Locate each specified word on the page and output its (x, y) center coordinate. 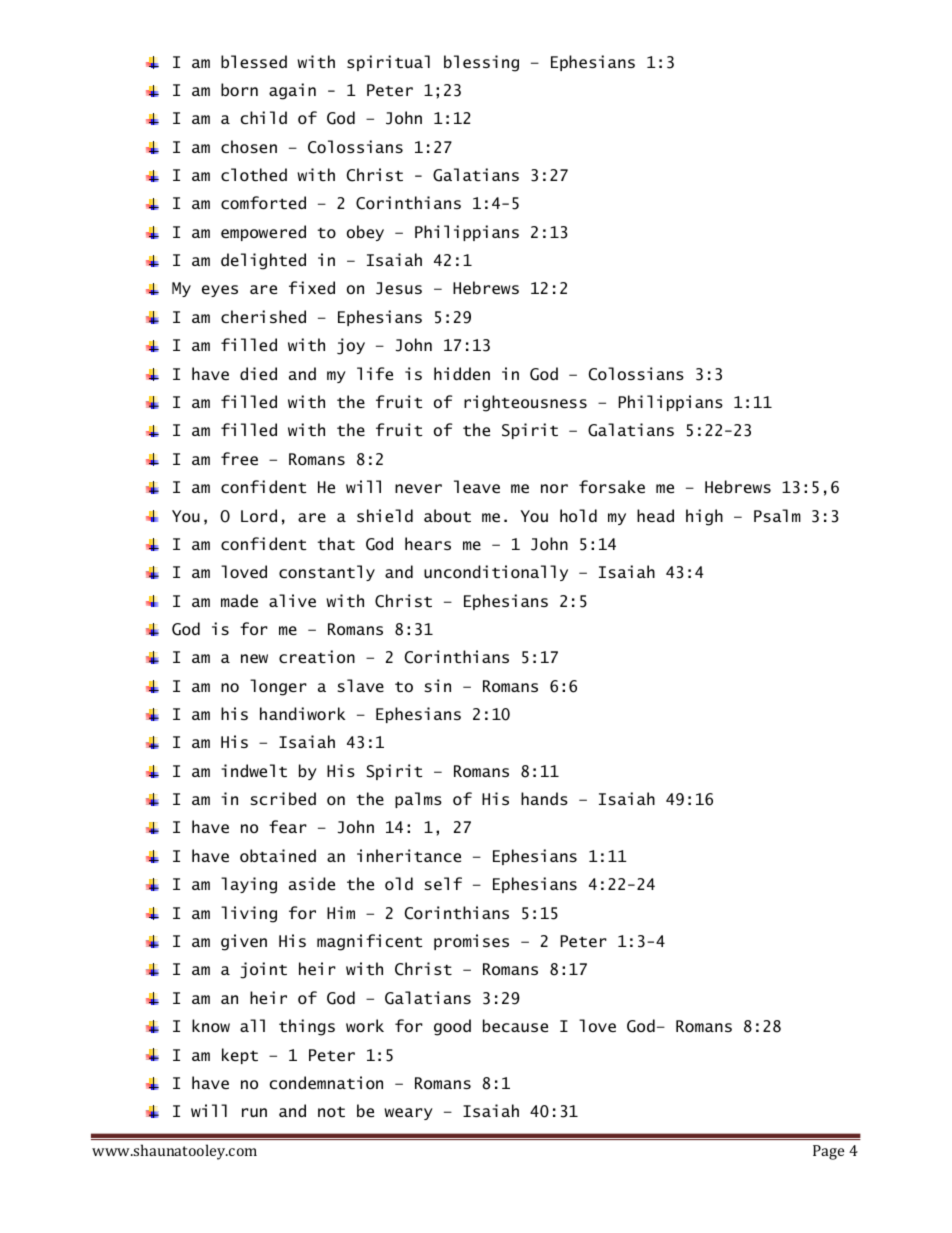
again (292, 91)
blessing (481, 63)
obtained (278, 855)
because (515, 1025)
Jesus (399, 288)
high (704, 517)
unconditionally (496, 573)
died (258, 373)
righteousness (525, 403)
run (254, 1112)
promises (471, 942)
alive (292, 600)
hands (544, 798)
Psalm (777, 515)
